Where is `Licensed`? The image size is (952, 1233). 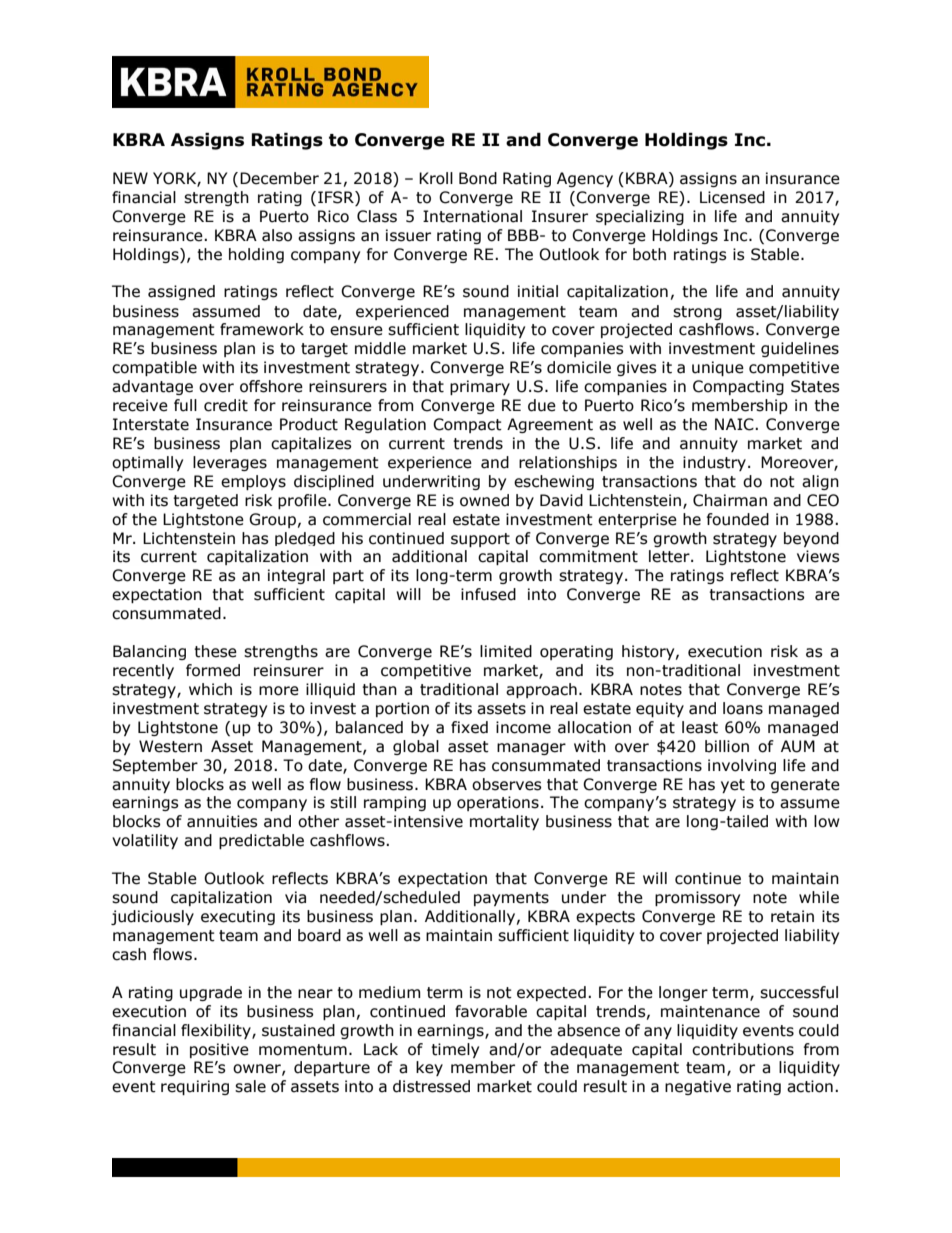 Licensed is located at coordinates (732, 197).
